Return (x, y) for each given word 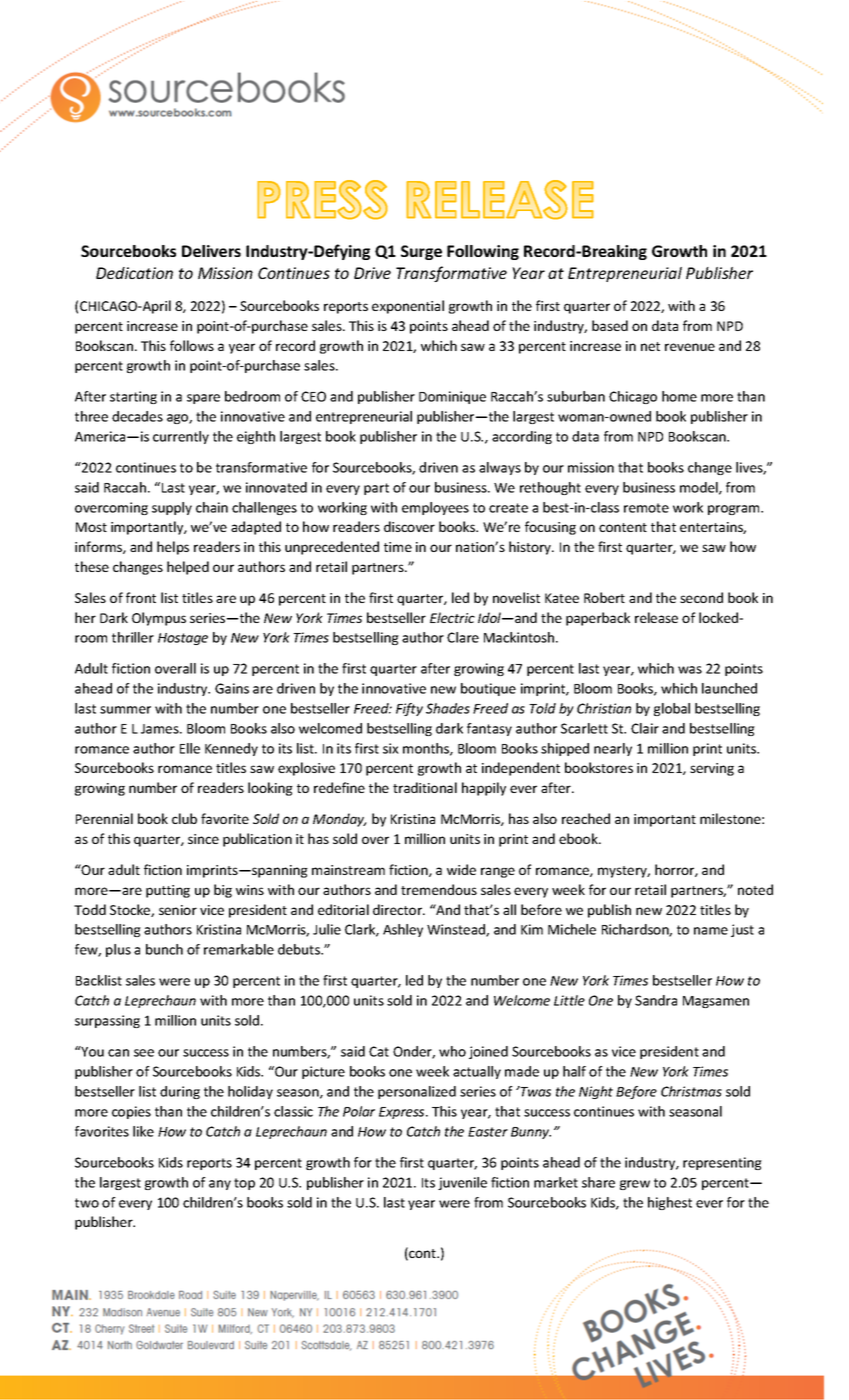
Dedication (134, 273)
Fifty (409, 709)
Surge (421, 252)
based (610, 325)
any (220, 1185)
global (672, 709)
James (161, 729)
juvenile (462, 1183)
